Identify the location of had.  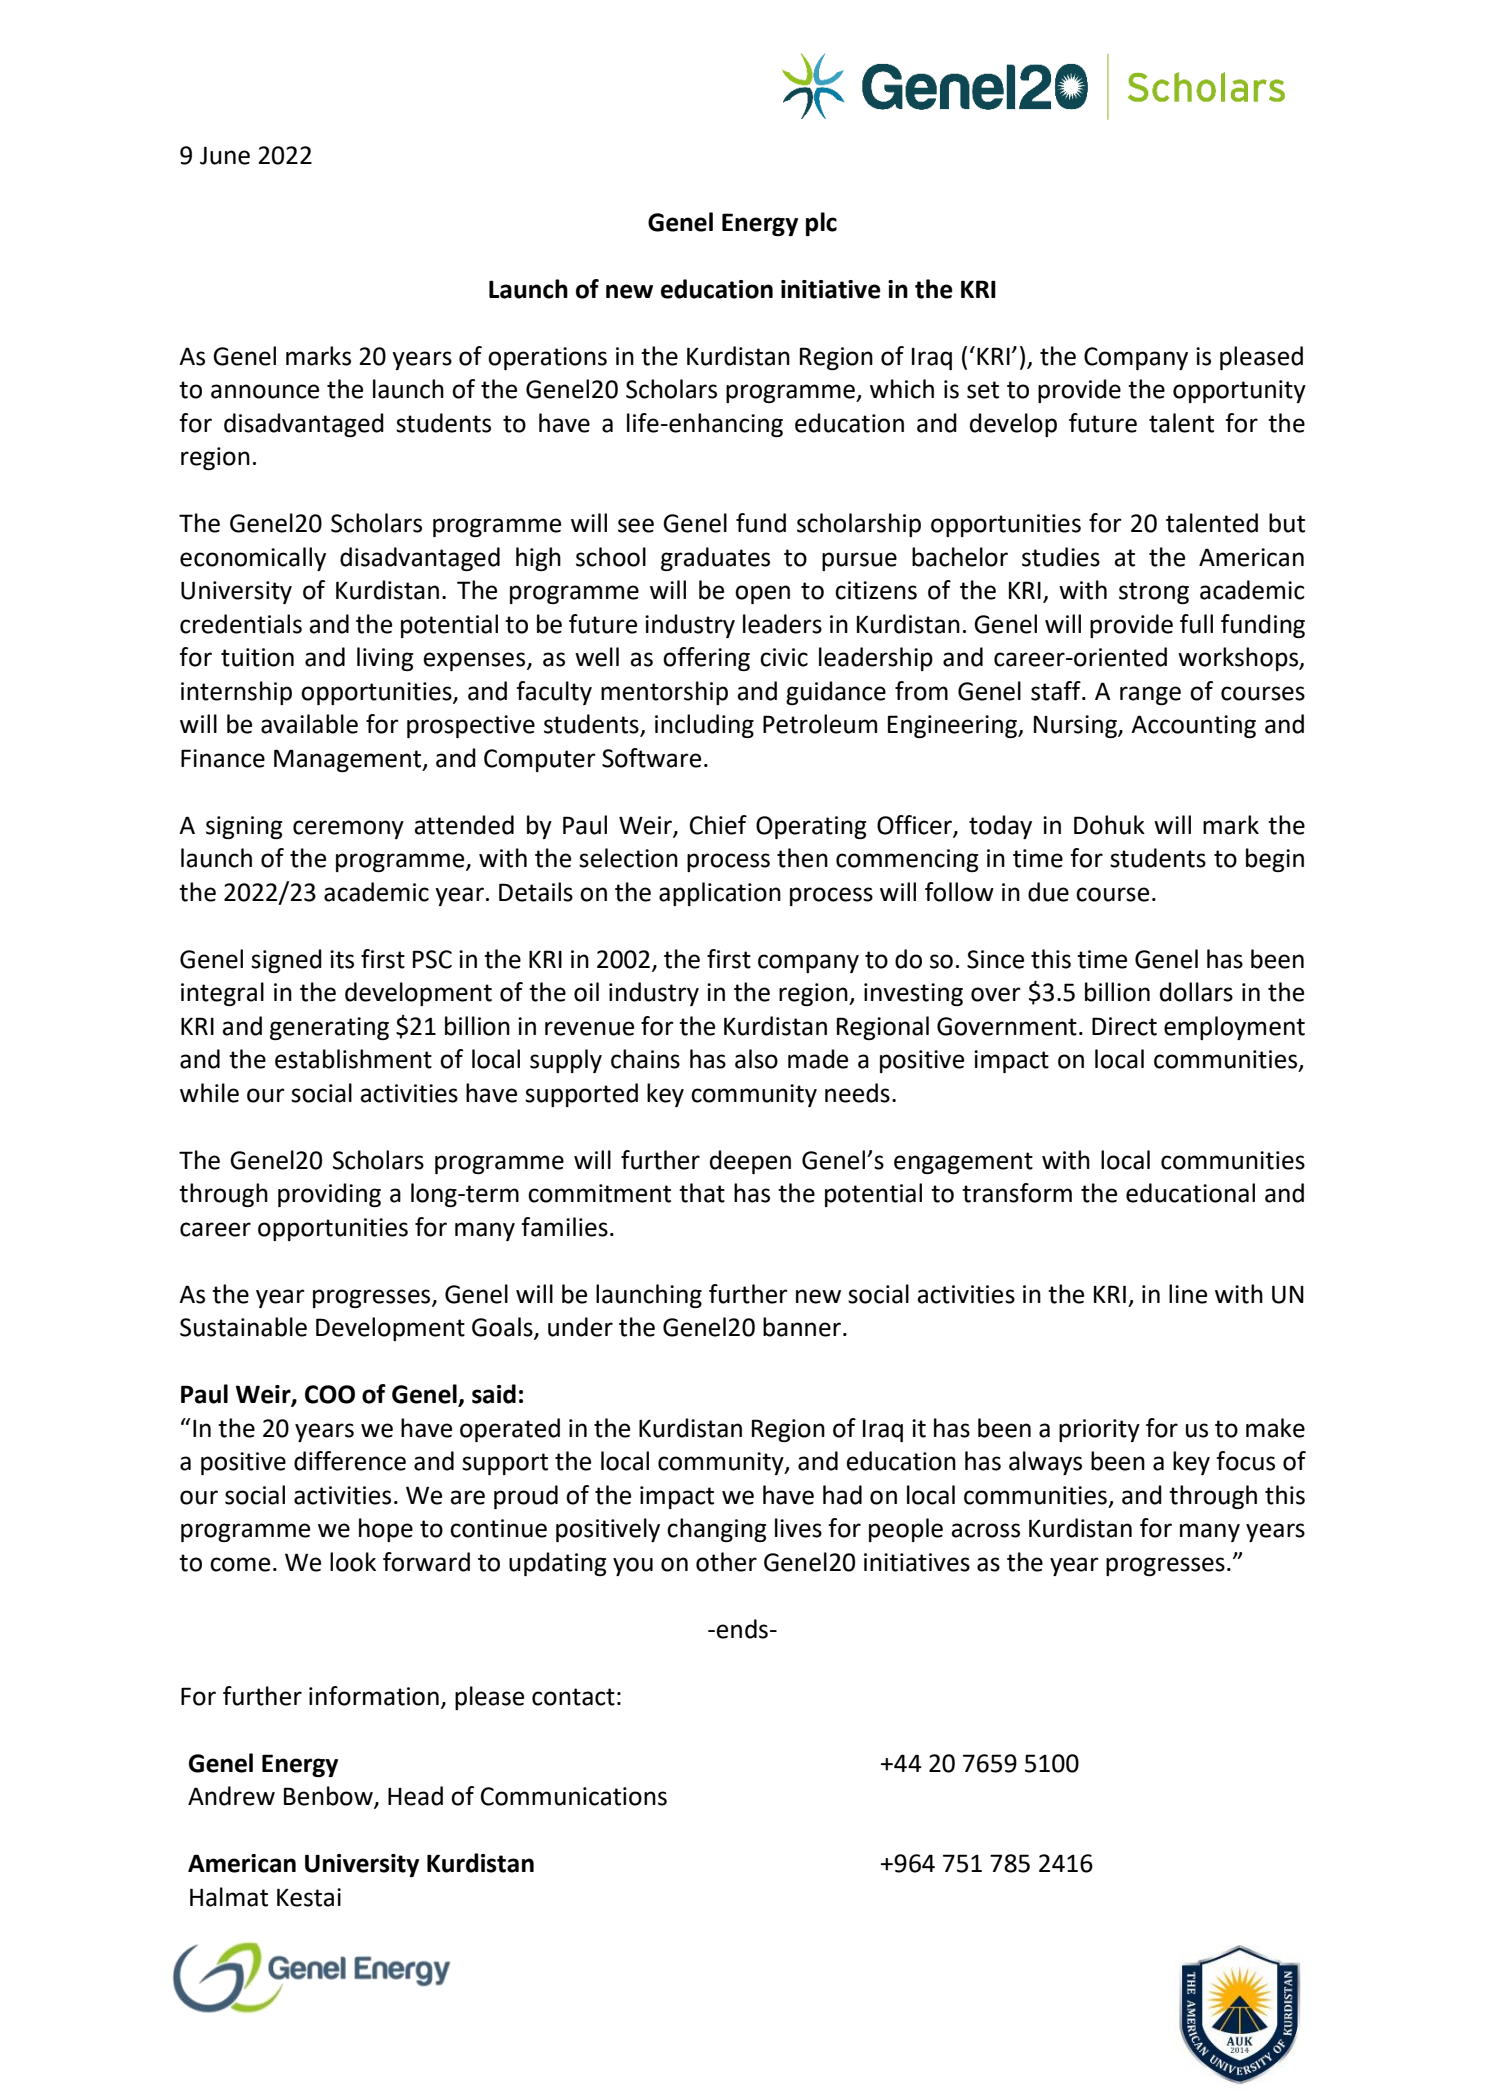
(842, 1495).
